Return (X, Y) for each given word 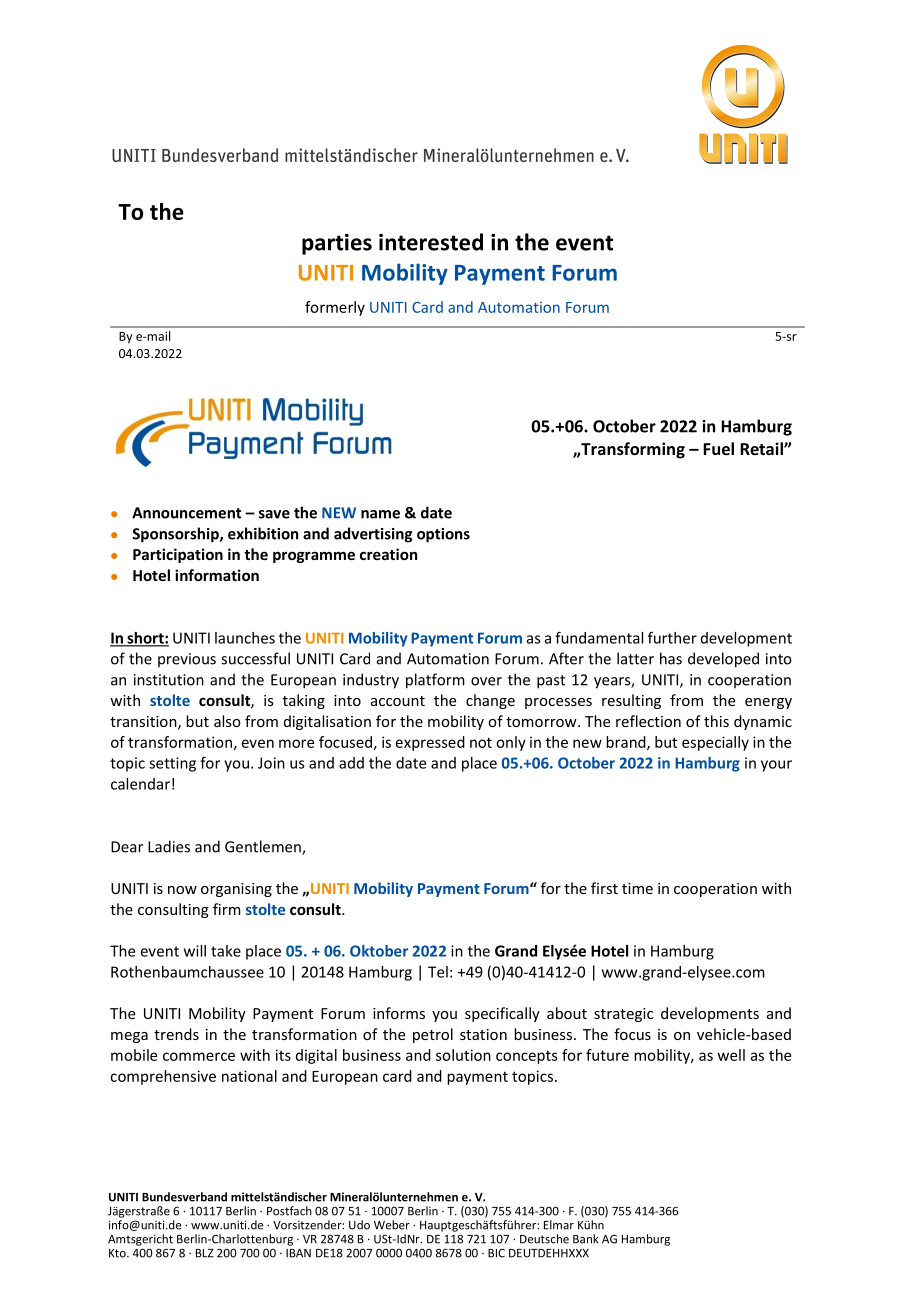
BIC (496, 1253)
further (672, 637)
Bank (585, 1239)
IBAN (298, 1253)
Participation (178, 555)
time (637, 888)
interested (431, 242)
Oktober (379, 951)
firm (227, 909)
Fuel (718, 448)
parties (337, 244)
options (443, 535)
